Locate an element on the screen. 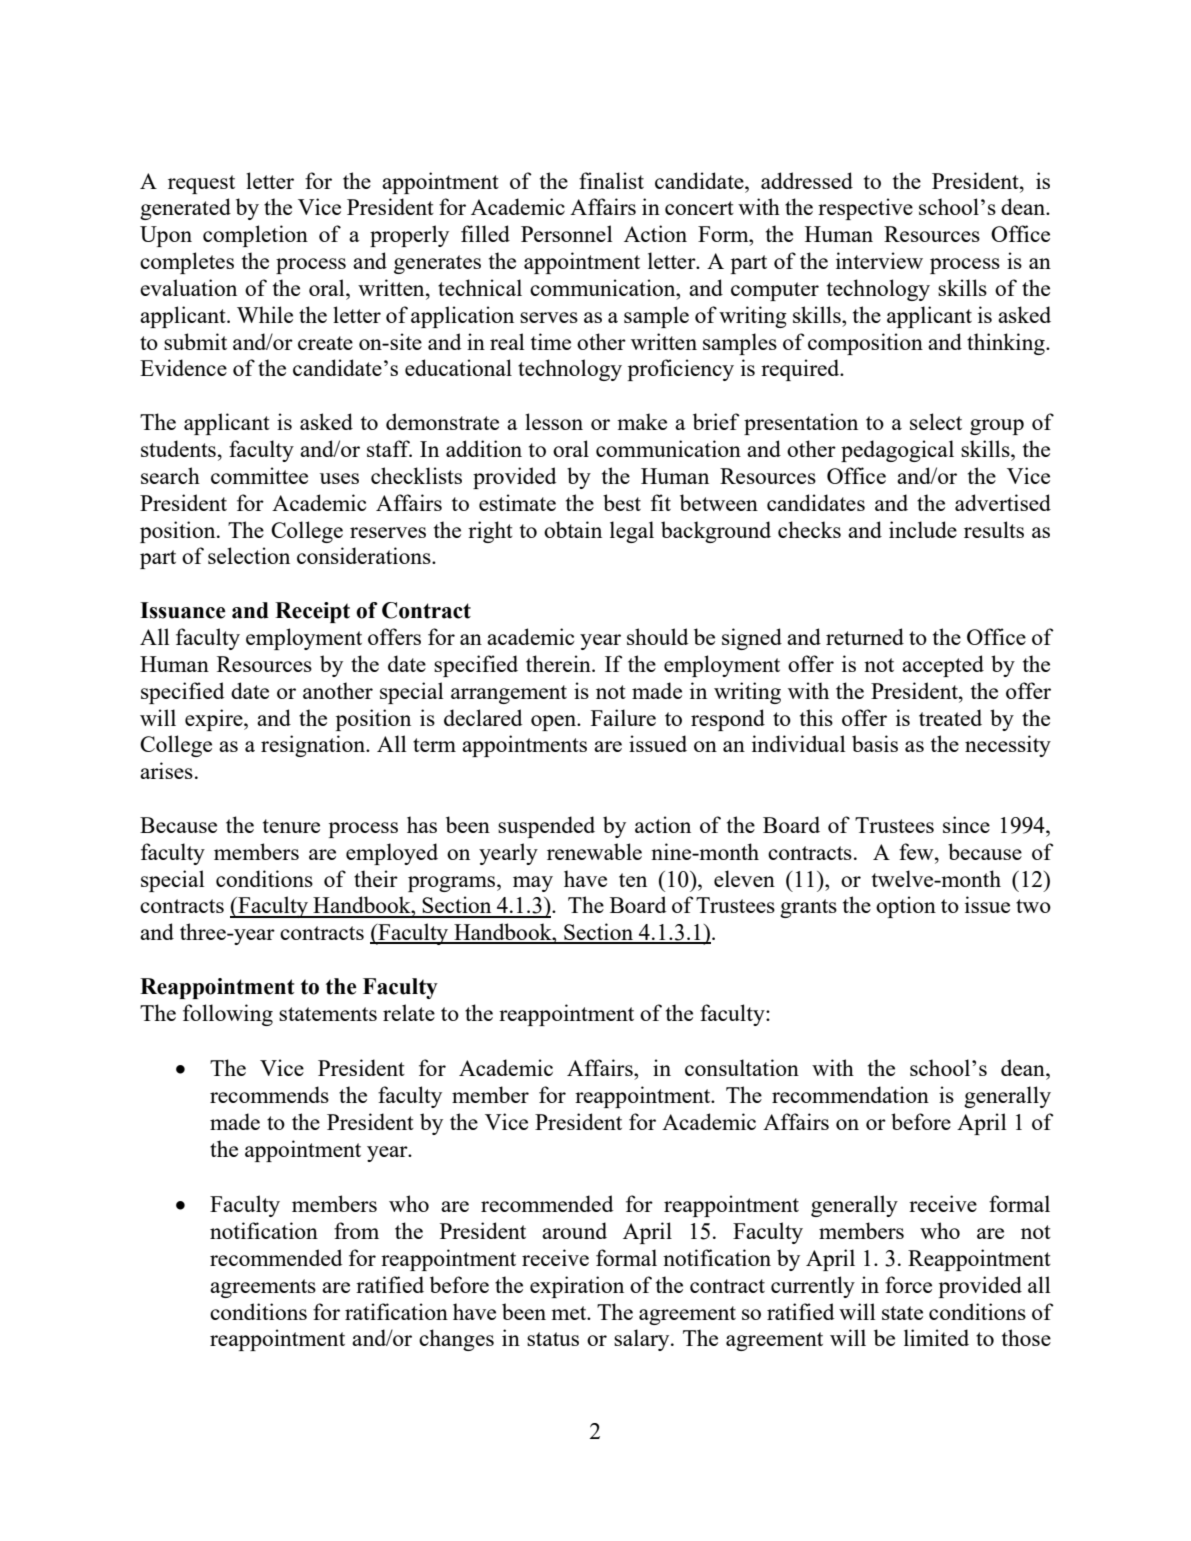 The width and height of the screenshot is (1191, 1541). respective is located at coordinates (865, 209).
